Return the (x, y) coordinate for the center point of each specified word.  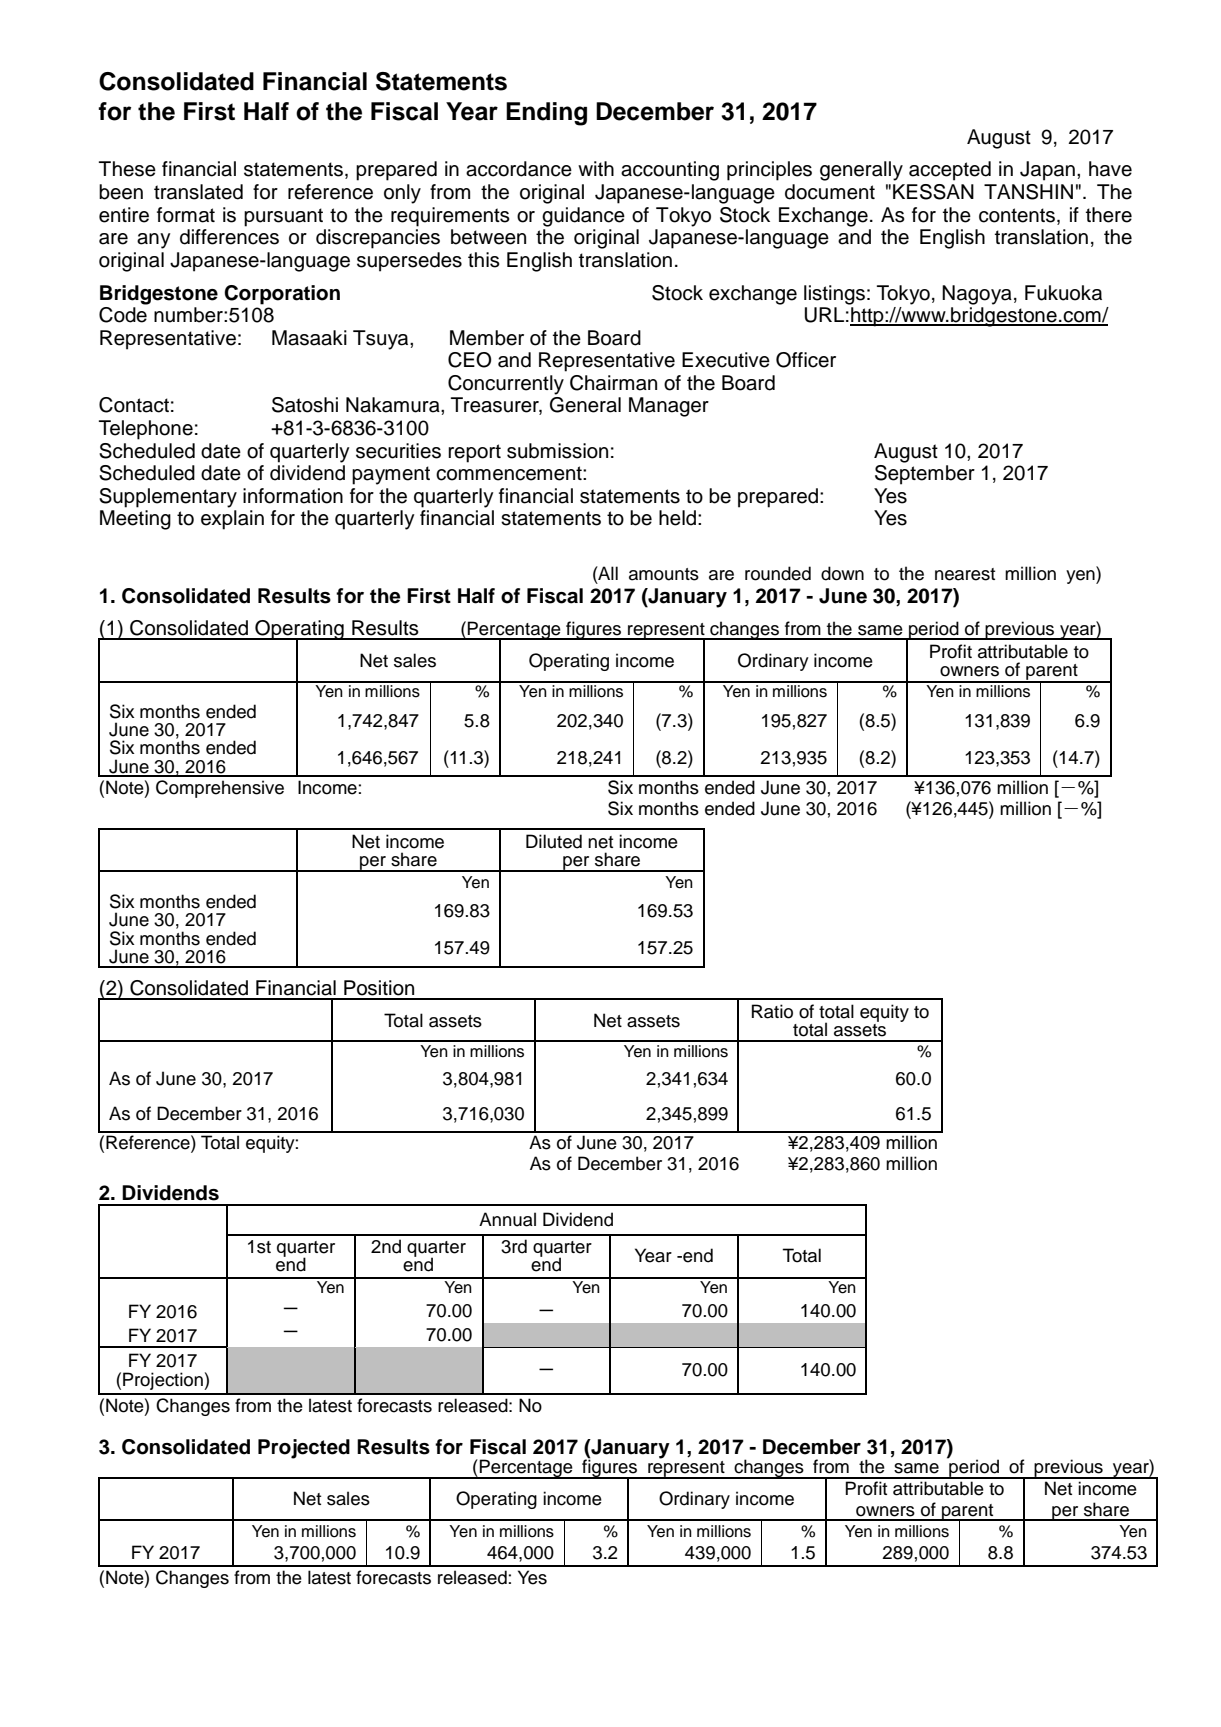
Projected (304, 1449)
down (842, 573)
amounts (664, 574)
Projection (164, 1381)
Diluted (554, 841)
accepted (950, 171)
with (596, 168)
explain (232, 520)
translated (198, 192)
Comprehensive (220, 789)
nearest (965, 574)
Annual (507, 1219)
